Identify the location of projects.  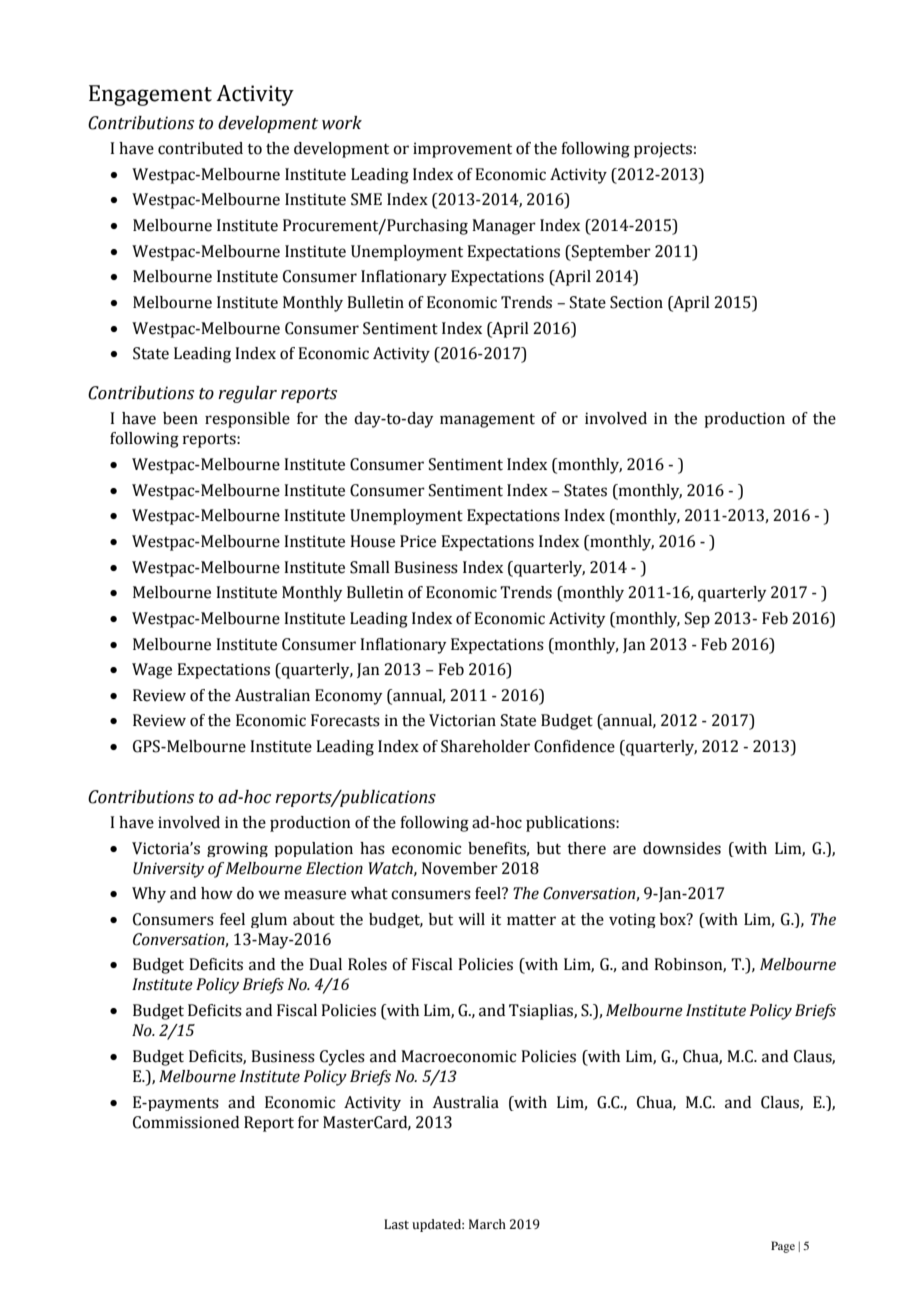
(663, 150).
